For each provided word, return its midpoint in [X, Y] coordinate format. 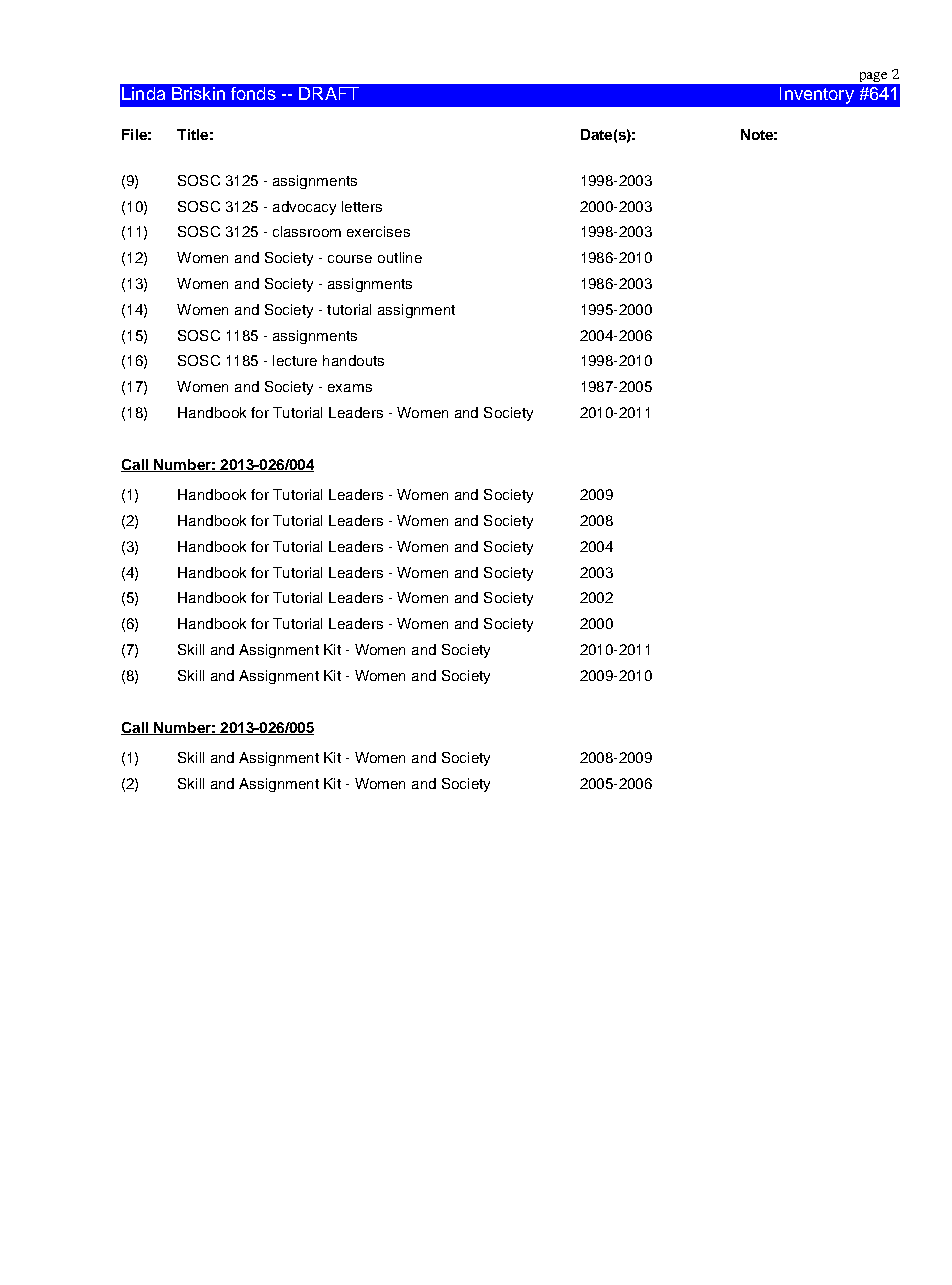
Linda [143, 93]
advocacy [304, 208]
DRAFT [329, 93]
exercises [378, 231]
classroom [307, 231]
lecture [295, 360]
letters [362, 206]
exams [350, 388]
